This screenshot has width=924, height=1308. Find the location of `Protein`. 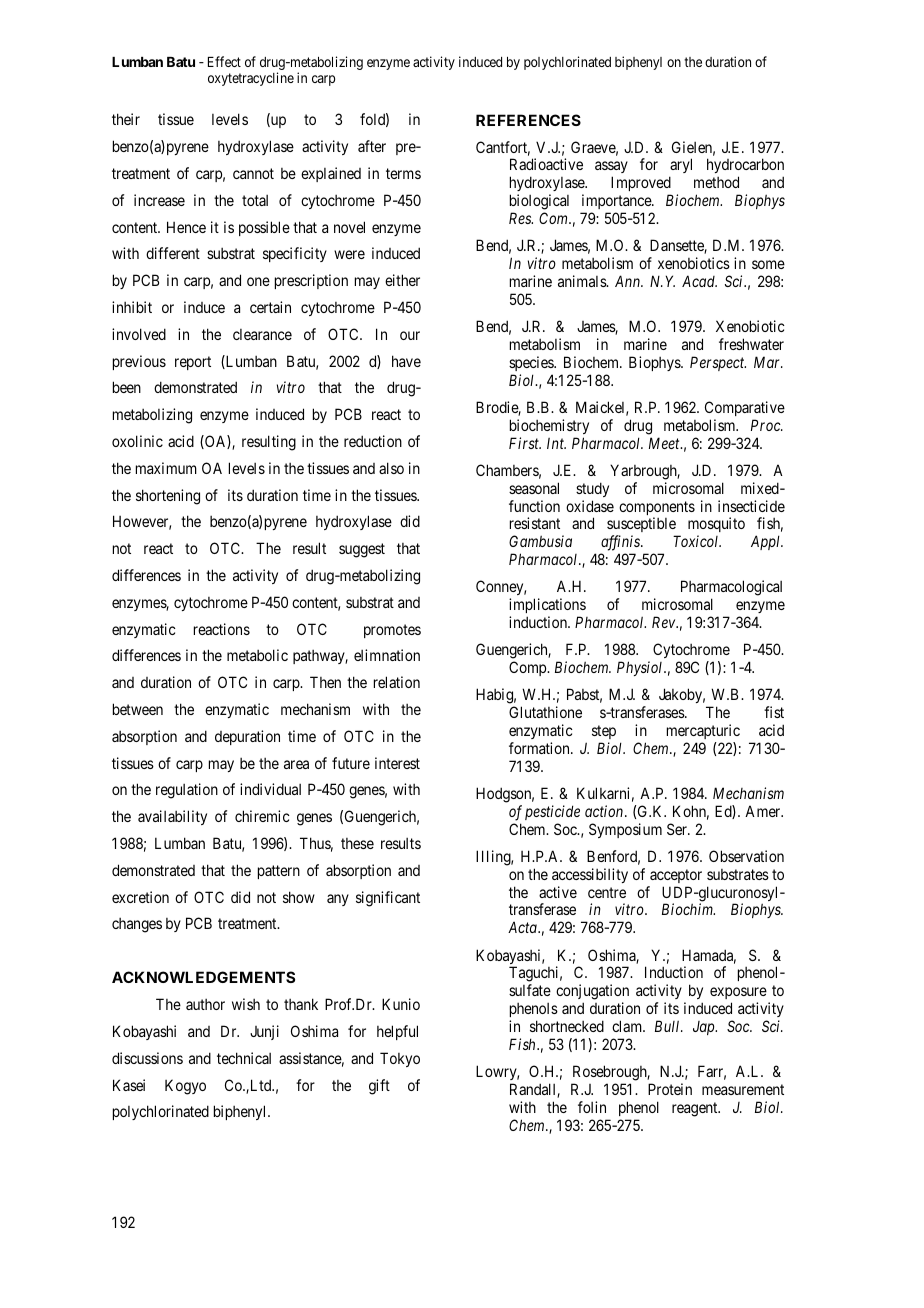

Protein is located at coordinates (670, 1089).
